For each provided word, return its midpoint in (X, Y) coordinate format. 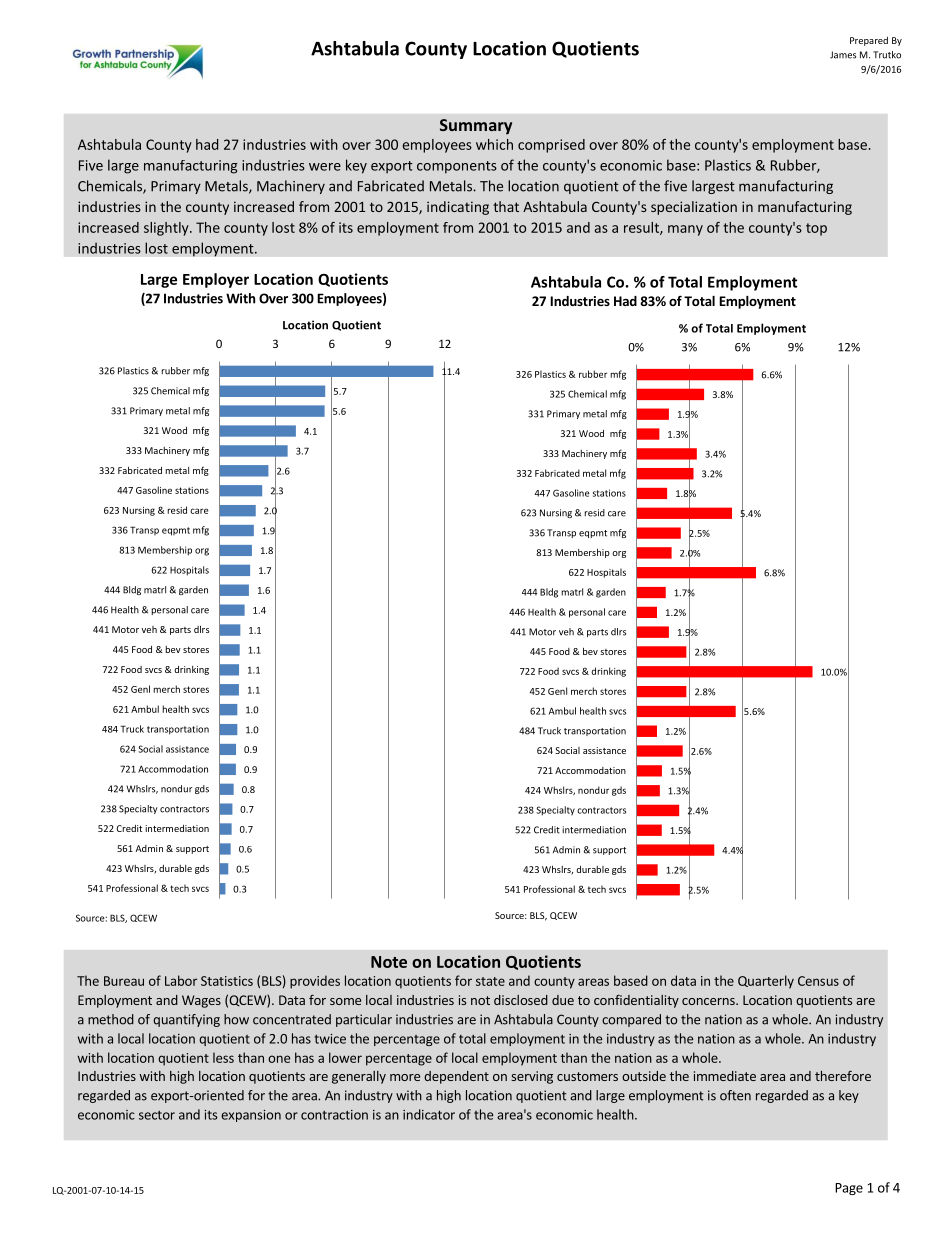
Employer (216, 280)
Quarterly (766, 982)
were (325, 167)
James (843, 55)
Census (818, 981)
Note (389, 962)
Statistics (227, 981)
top (816, 229)
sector (157, 1115)
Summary (476, 127)
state (490, 981)
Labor (181, 980)
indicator (429, 1114)
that (506, 206)
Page (849, 1189)
